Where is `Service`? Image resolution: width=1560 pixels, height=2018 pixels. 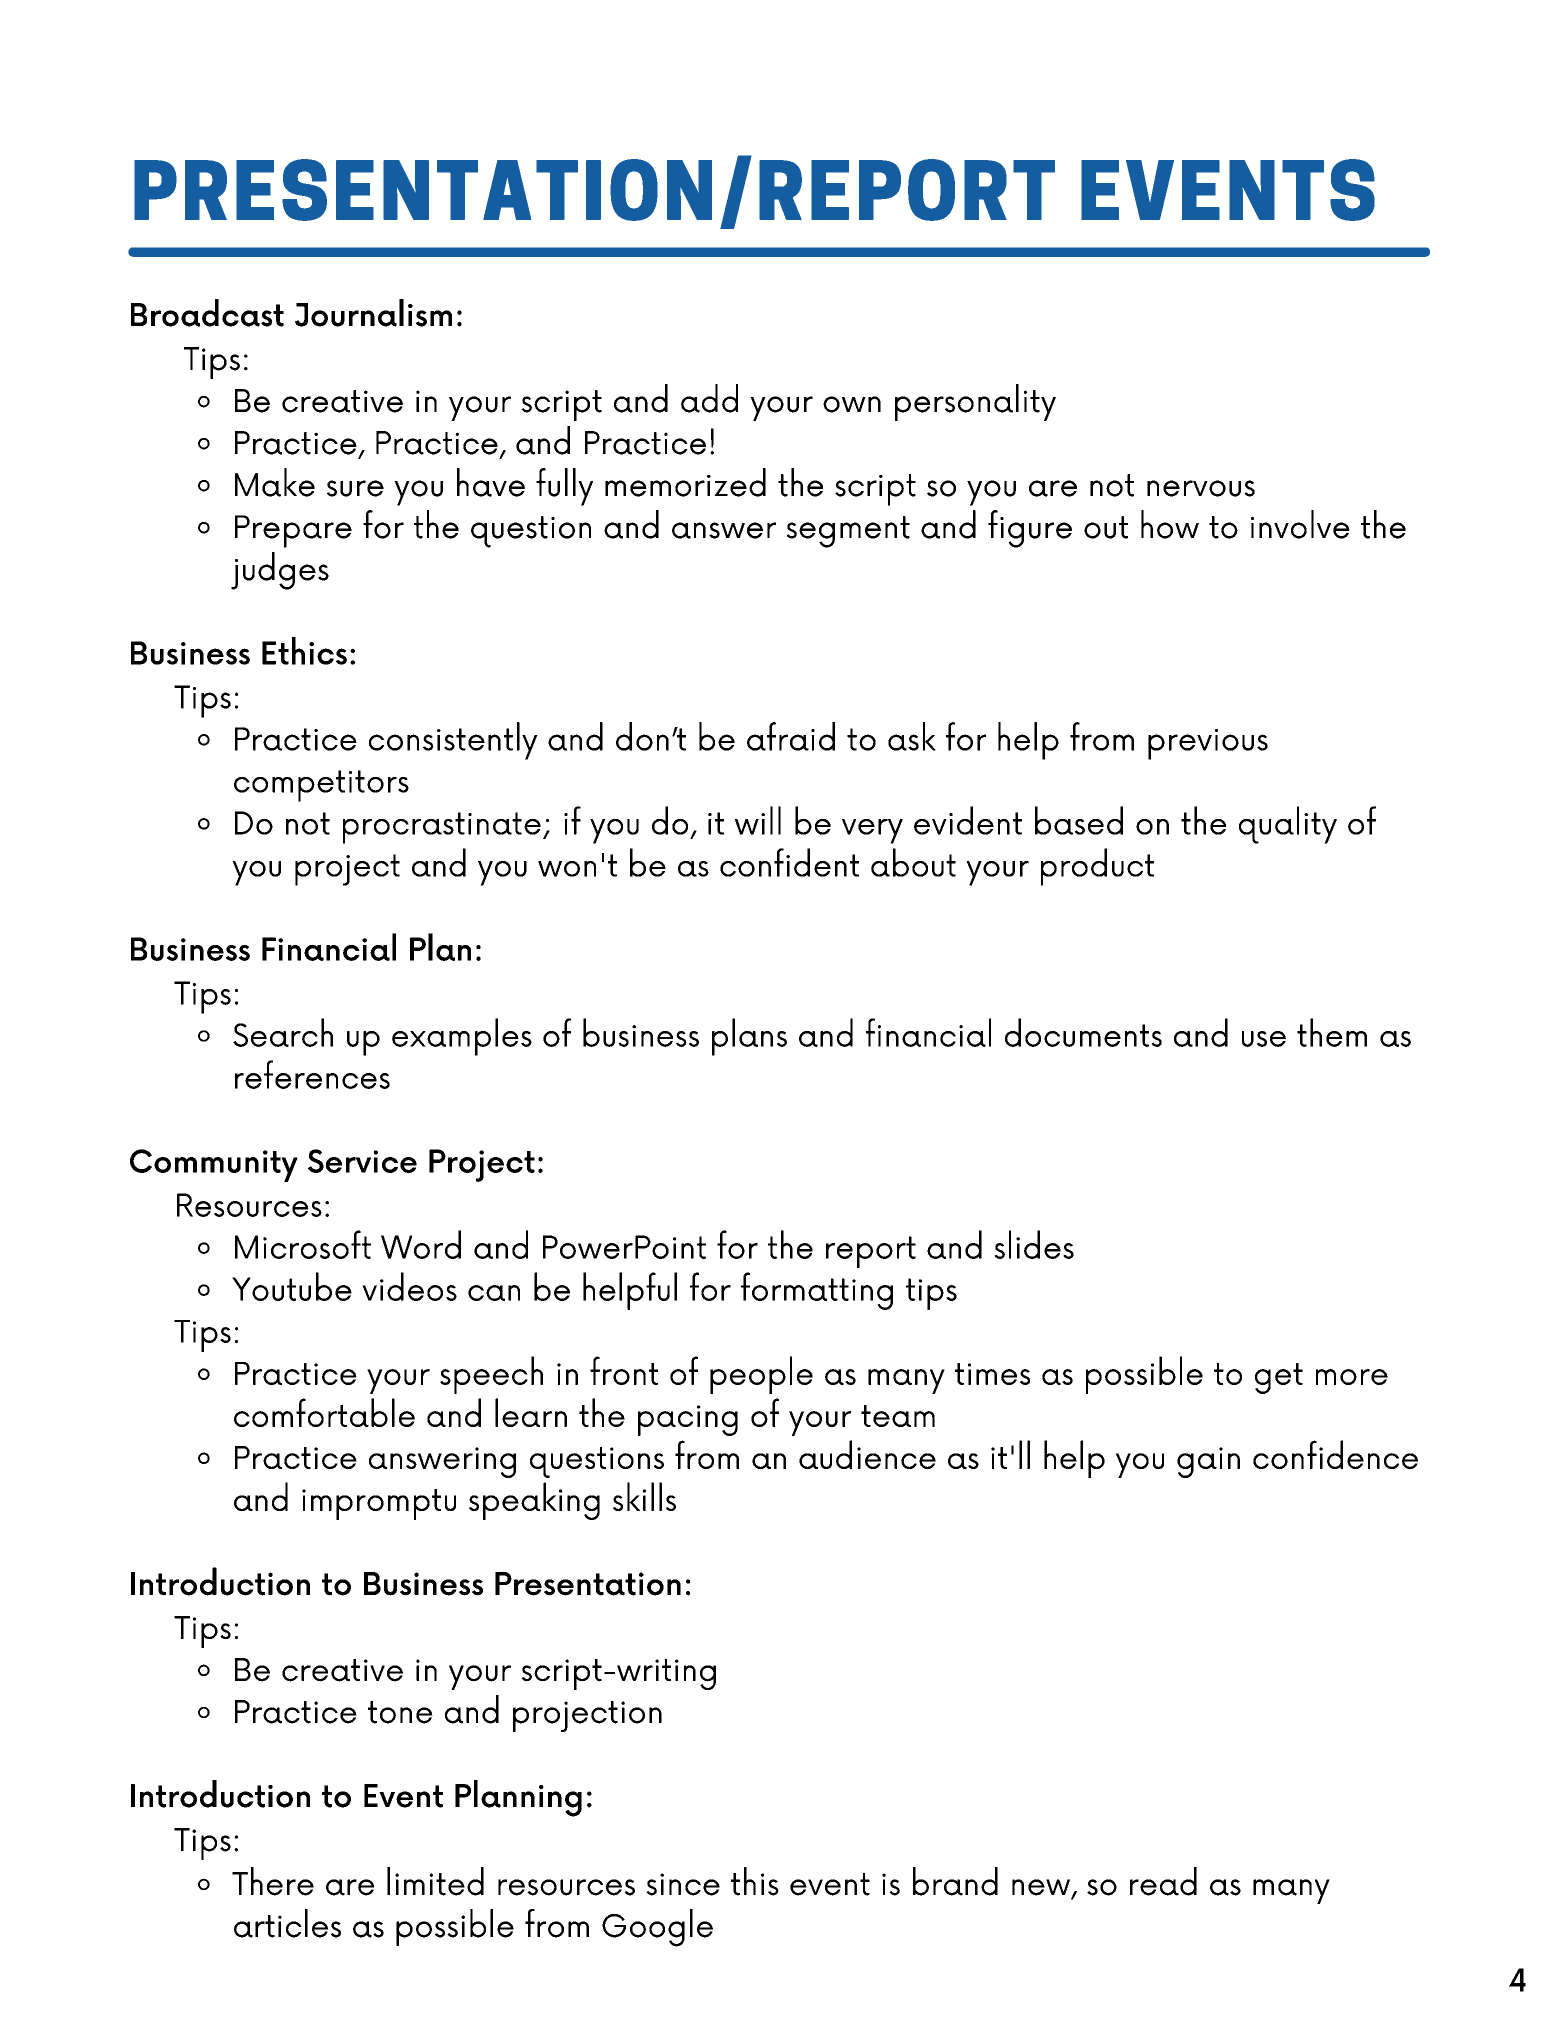 Service is located at coordinates (362, 1161).
